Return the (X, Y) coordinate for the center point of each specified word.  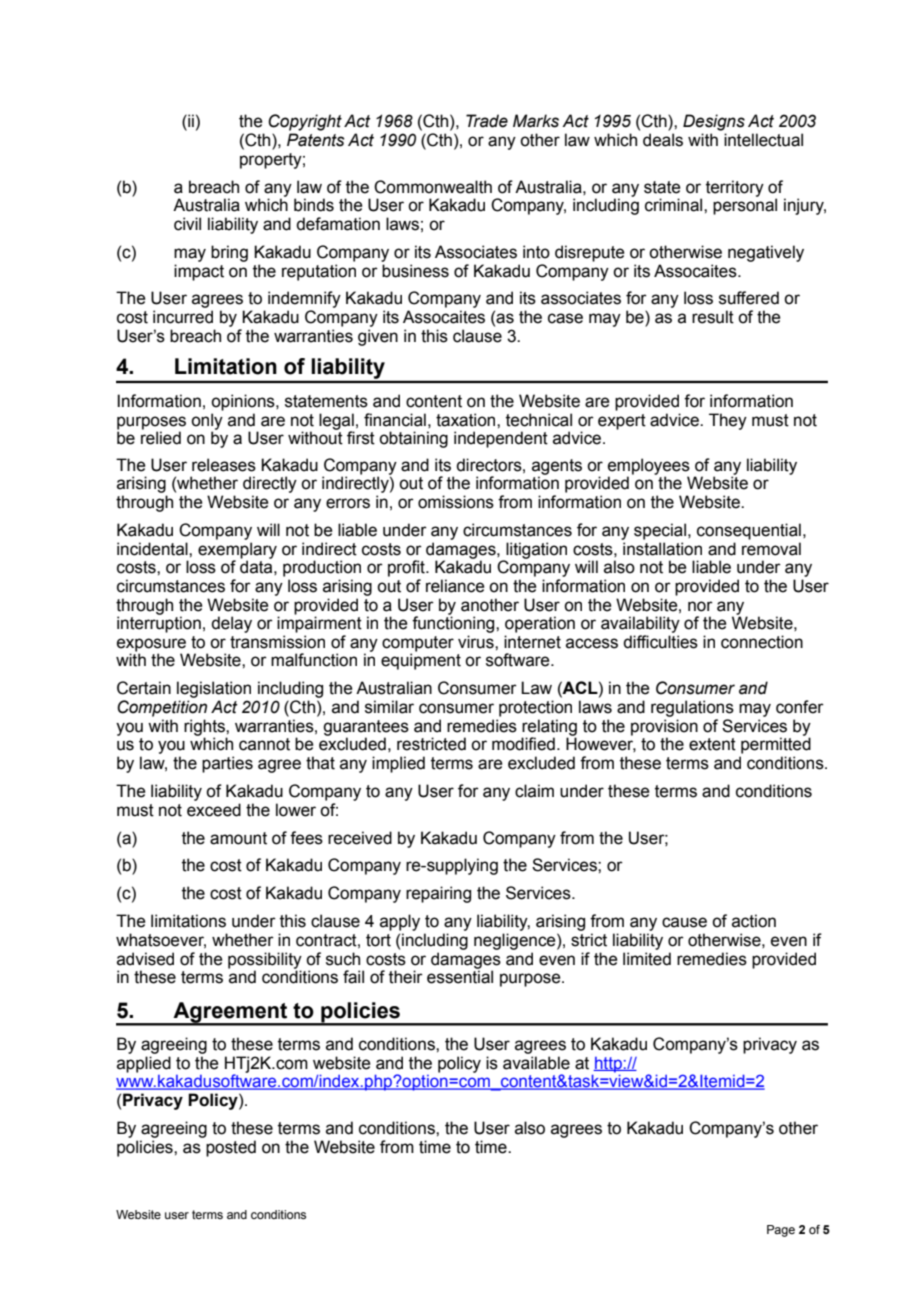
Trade (487, 121)
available (536, 1063)
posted (231, 1148)
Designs (714, 122)
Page (781, 1231)
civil (187, 224)
